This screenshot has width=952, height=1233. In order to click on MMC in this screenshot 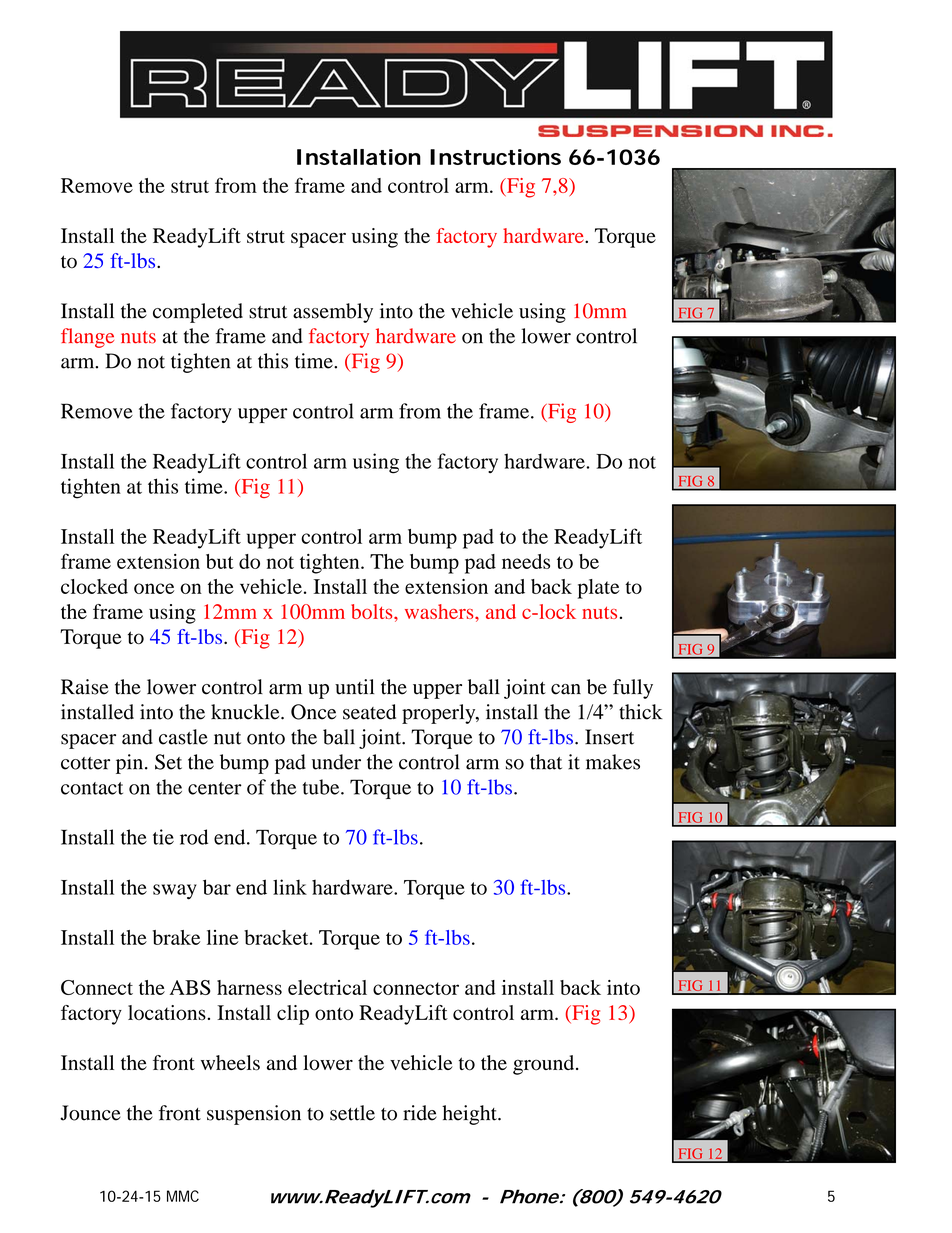, I will do `click(183, 1196)`.
